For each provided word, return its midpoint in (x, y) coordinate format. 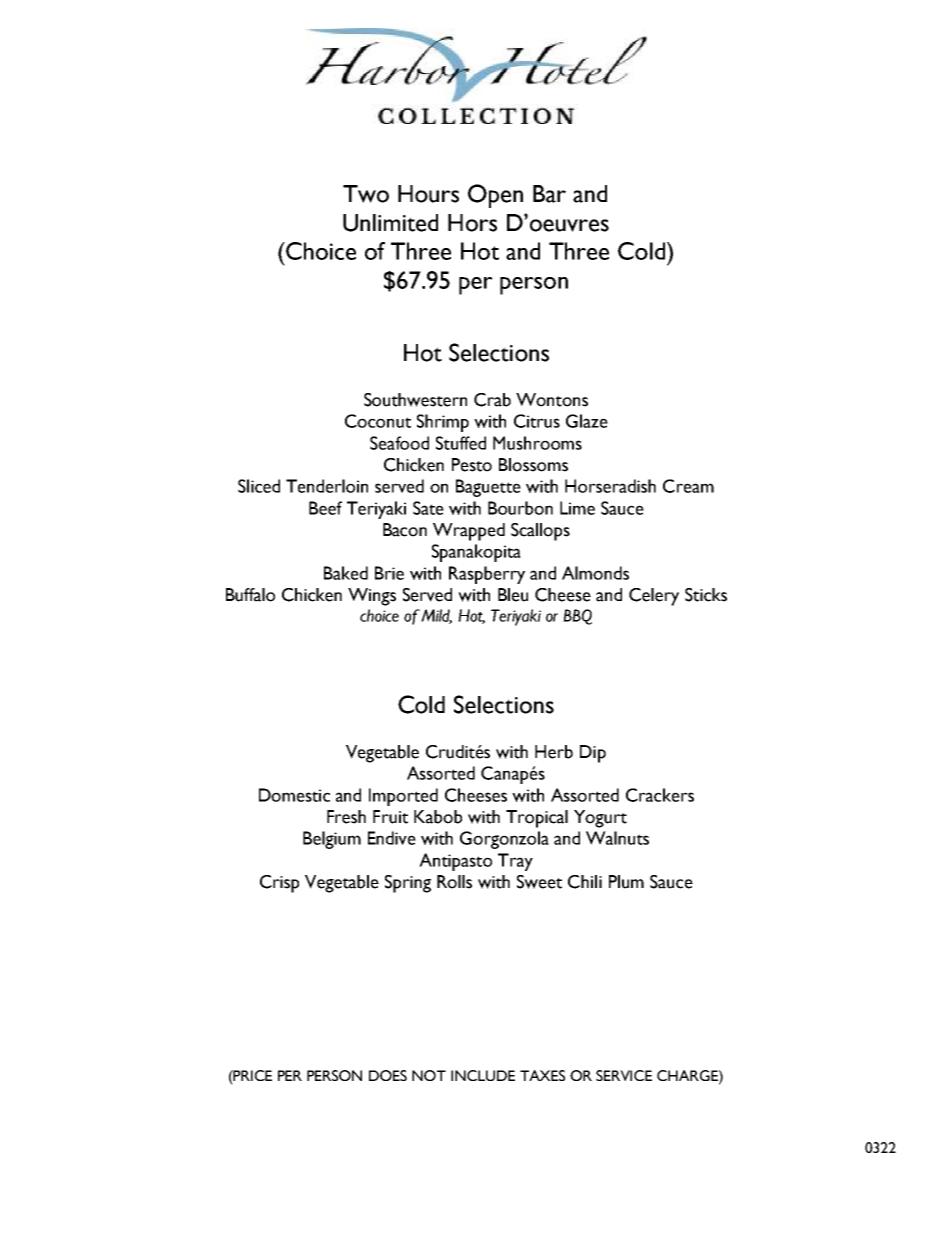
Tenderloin (327, 486)
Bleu (513, 595)
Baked (346, 573)
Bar (549, 194)
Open (495, 196)
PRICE (252, 1075)
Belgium (332, 840)
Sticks (706, 595)
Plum (626, 882)
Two (366, 194)
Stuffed (461, 443)
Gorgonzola (504, 840)
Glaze (587, 421)
